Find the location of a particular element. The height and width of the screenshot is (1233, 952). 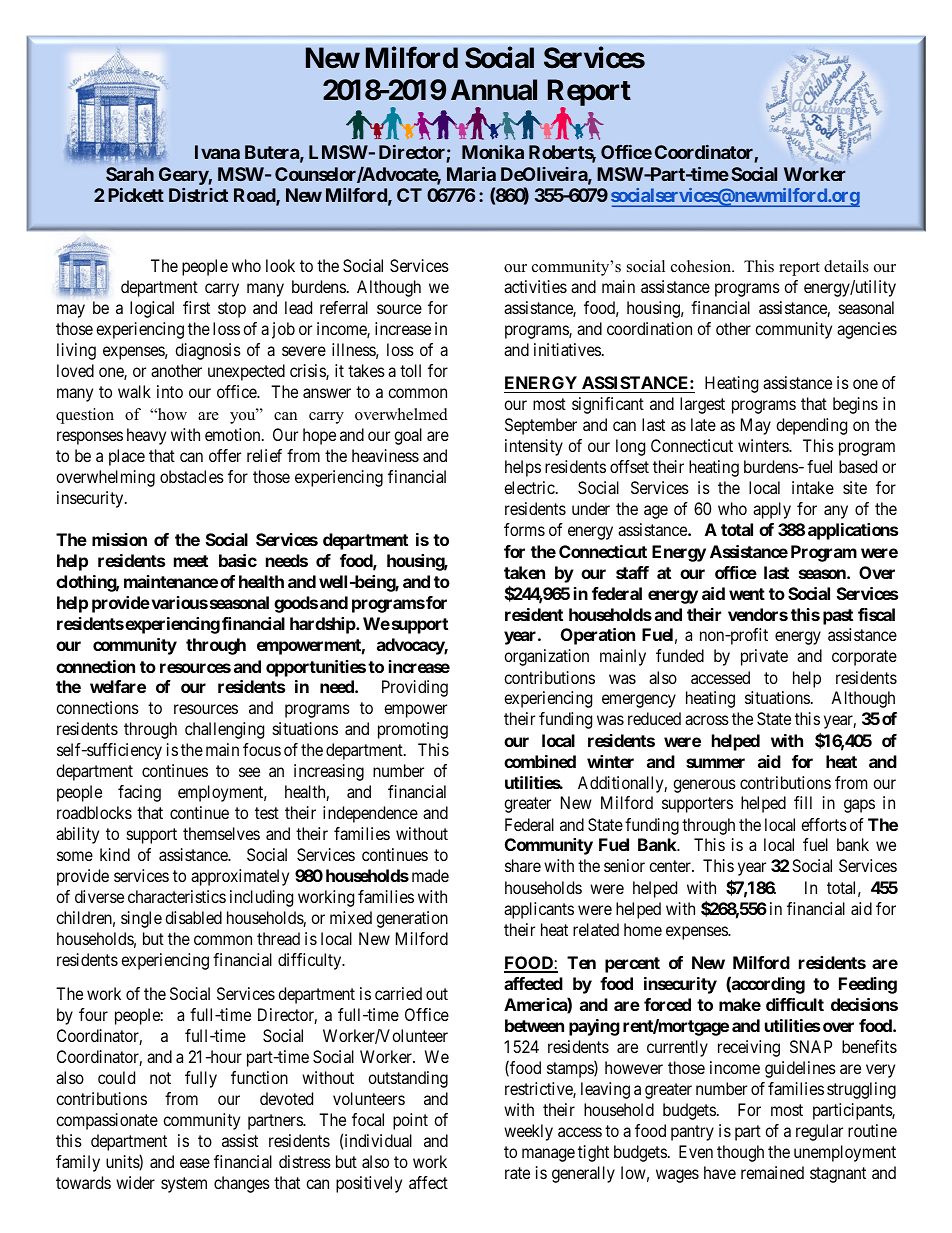

Monika is located at coordinates (493, 152).
